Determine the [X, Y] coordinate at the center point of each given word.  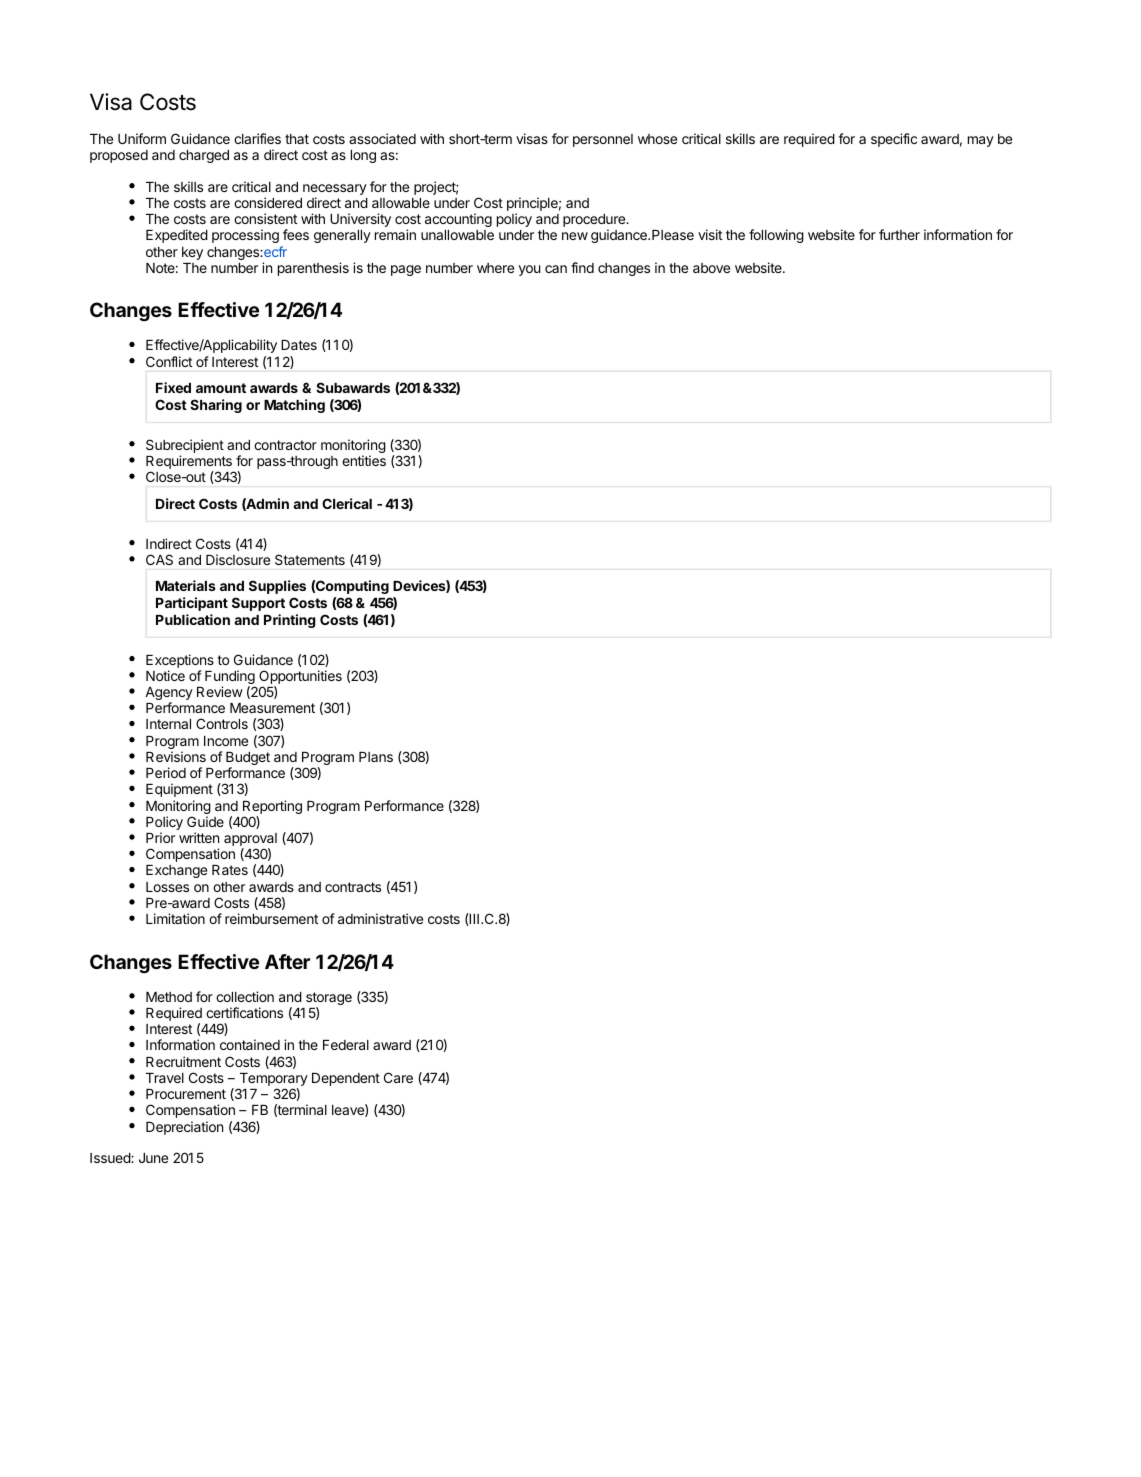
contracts [353, 887]
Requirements [190, 463]
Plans [376, 757]
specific [894, 140]
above [711, 268]
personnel [603, 140]
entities [364, 460]
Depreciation [184, 1128]
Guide [205, 821]
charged [204, 156]
